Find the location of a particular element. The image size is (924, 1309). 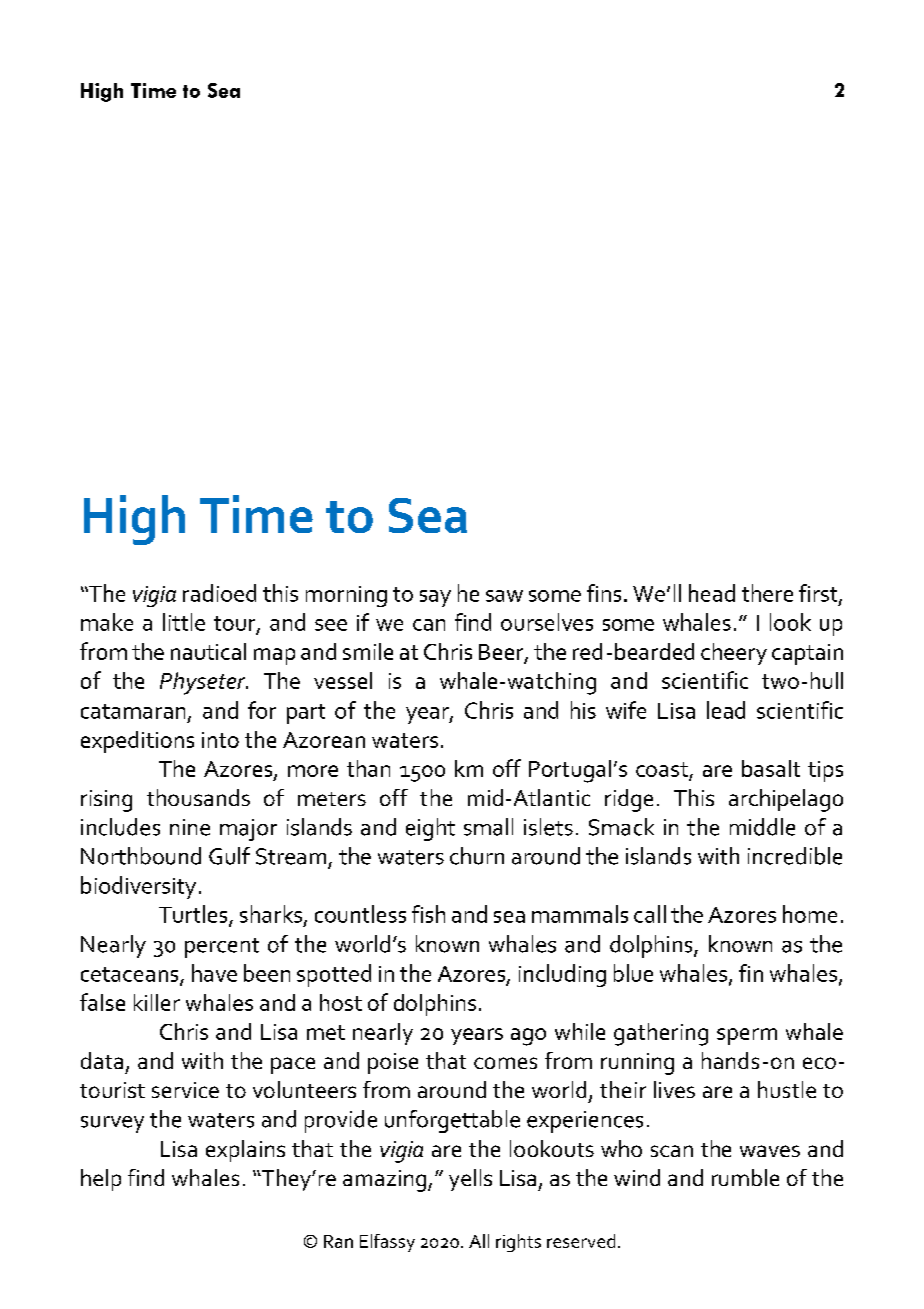

head is located at coordinates (712, 593).
